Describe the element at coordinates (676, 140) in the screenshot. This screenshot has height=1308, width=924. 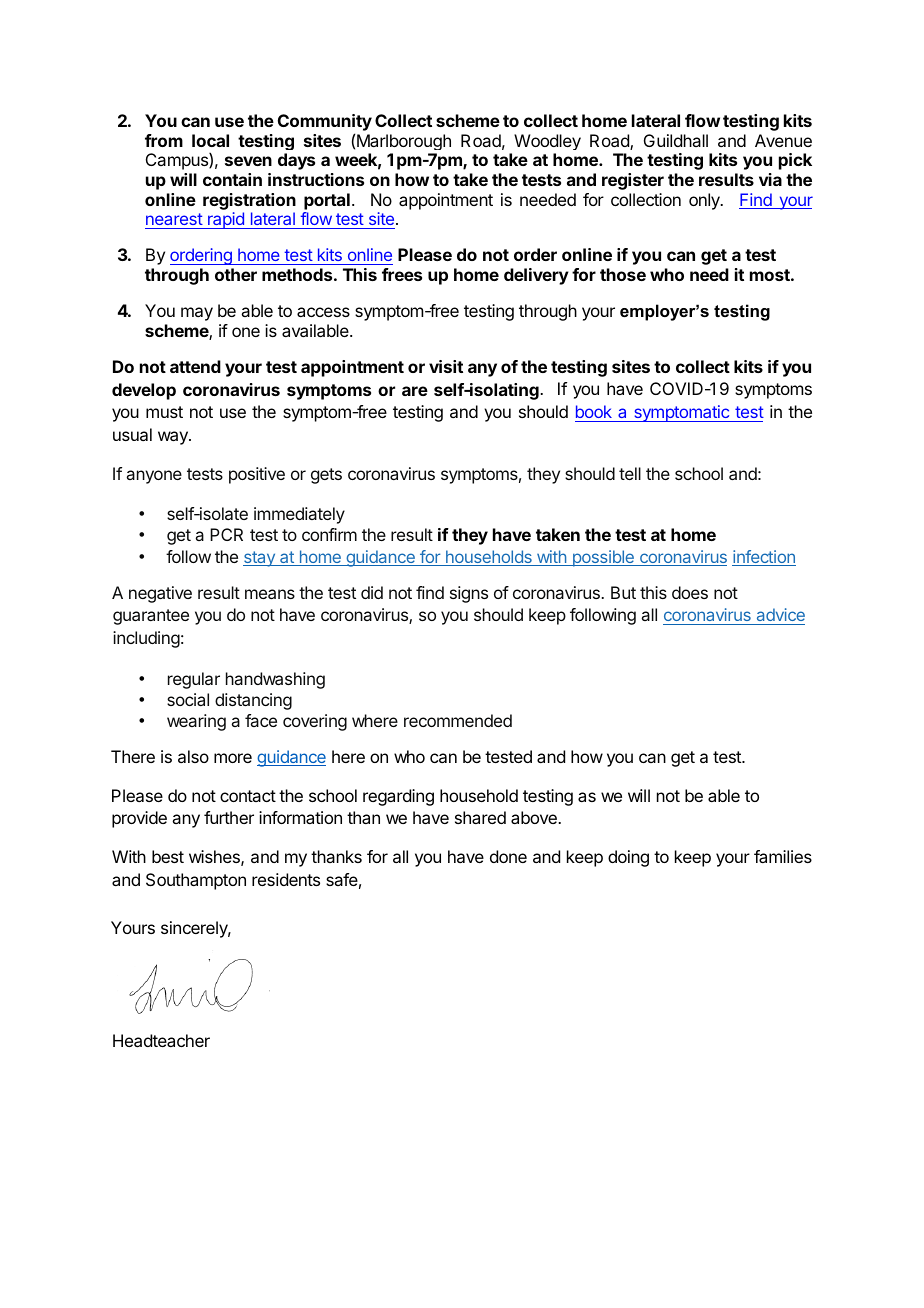
I see `Guildhall` at that location.
